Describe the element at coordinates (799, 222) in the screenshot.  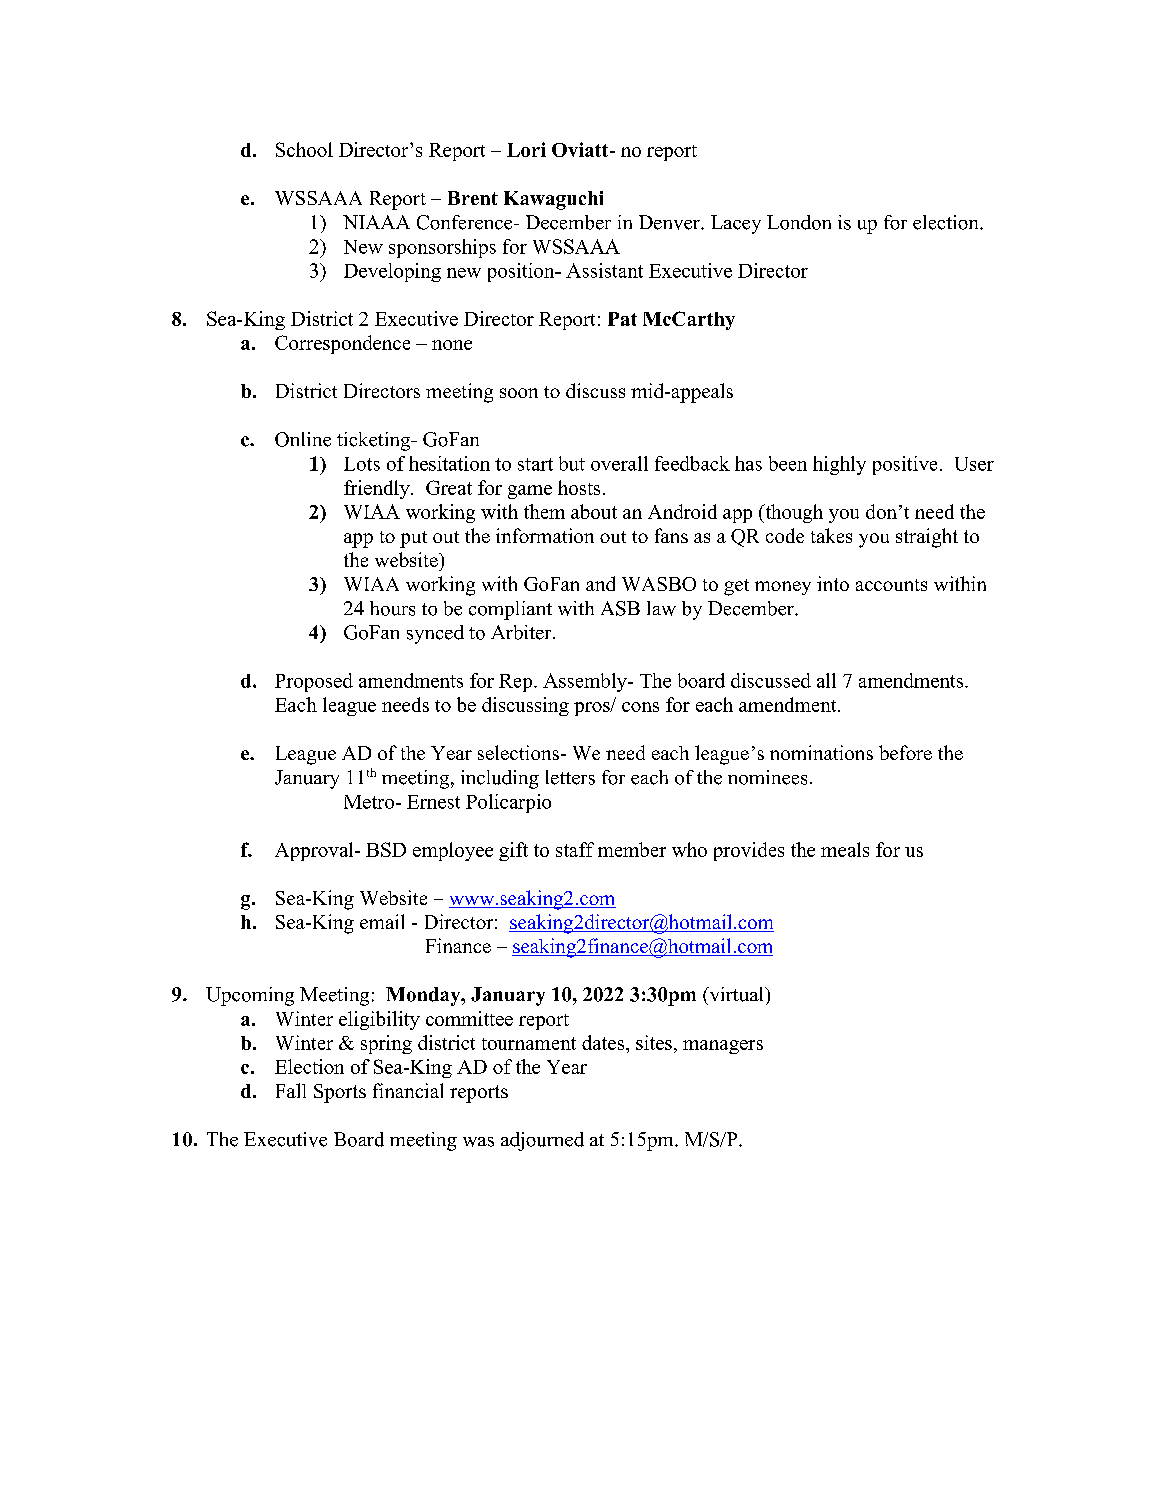
I see `London` at that location.
